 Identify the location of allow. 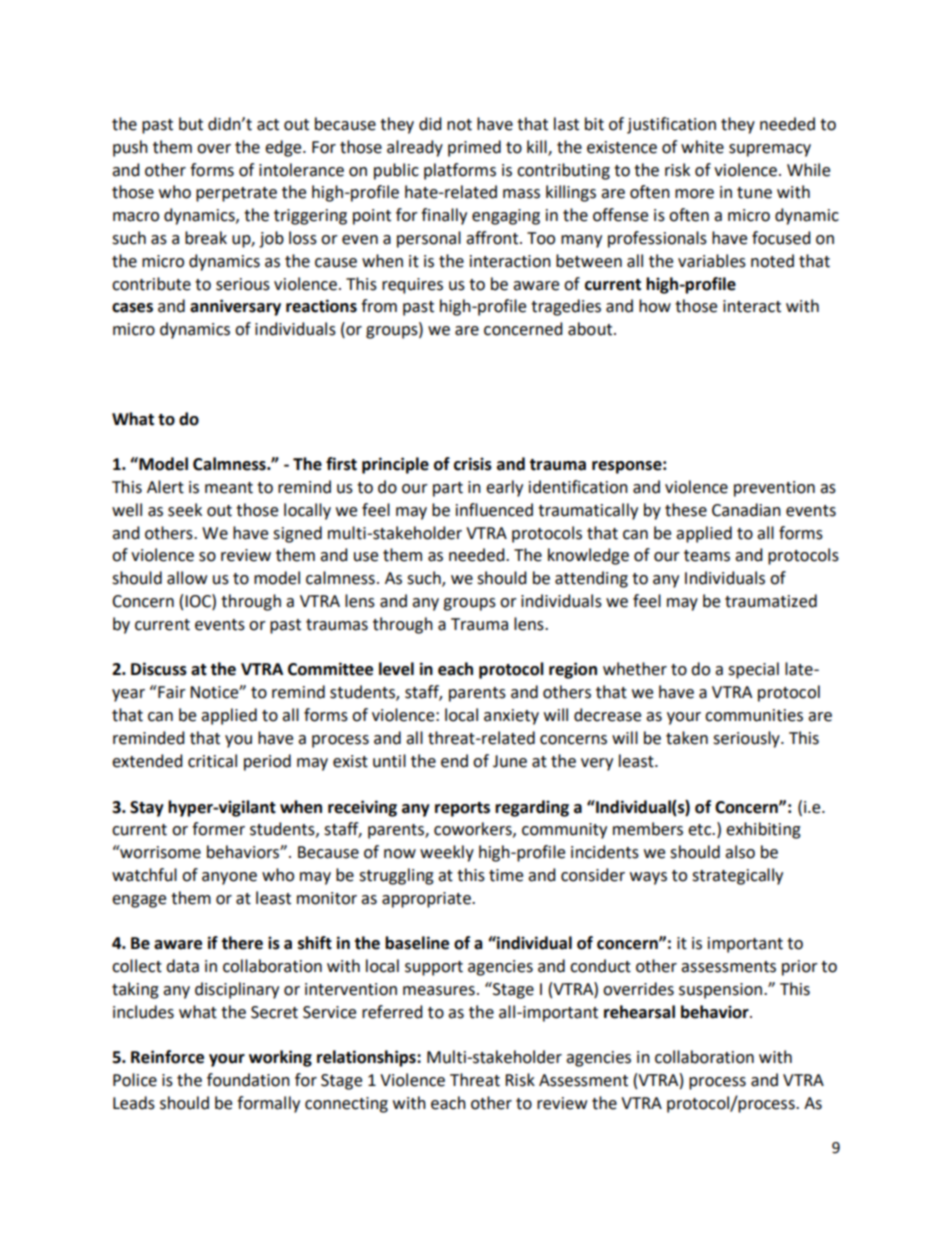
(187, 578).
